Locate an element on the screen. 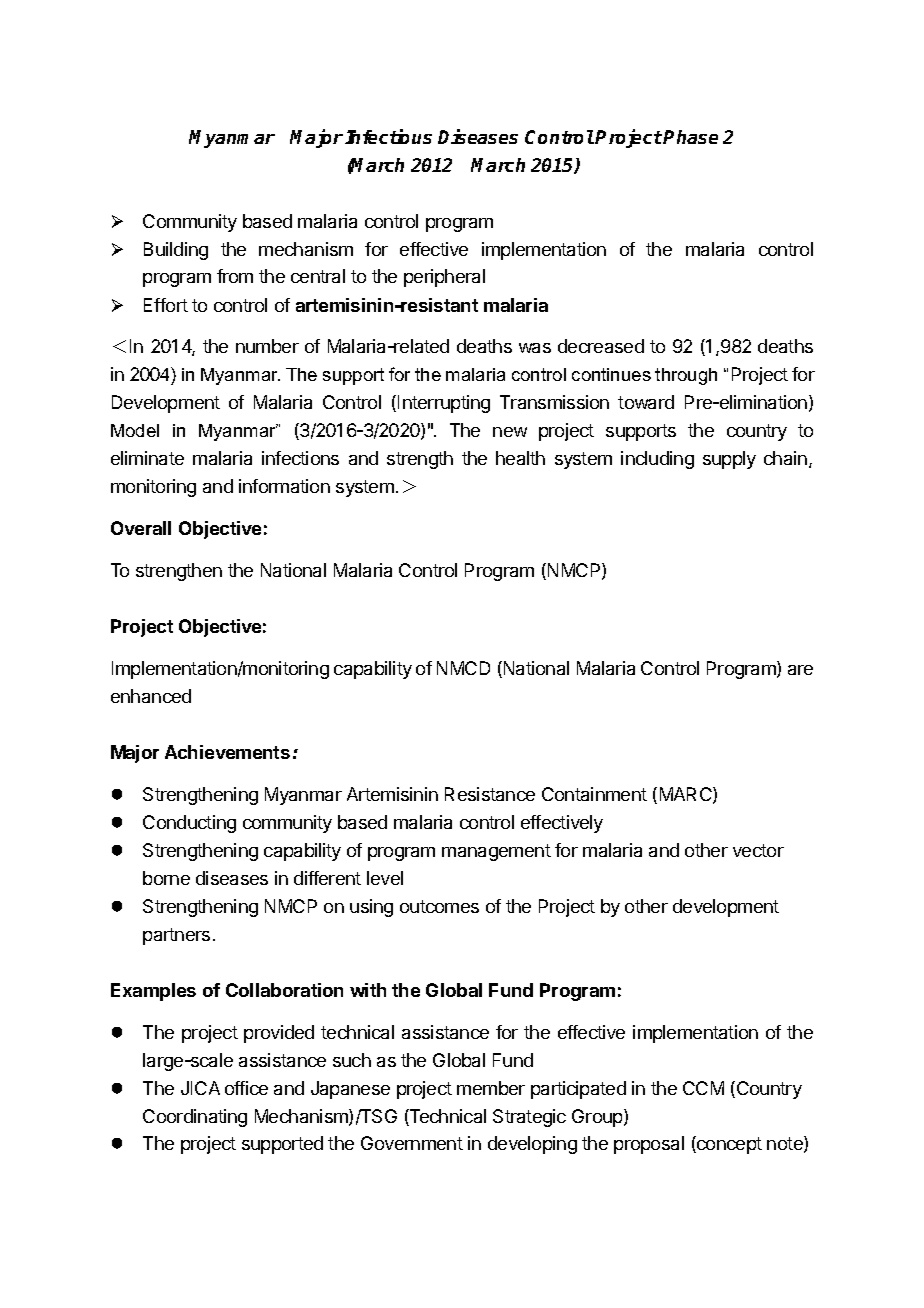 The height and width of the screenshot is (1308, 924). are is located at coordinates (800, 670).
